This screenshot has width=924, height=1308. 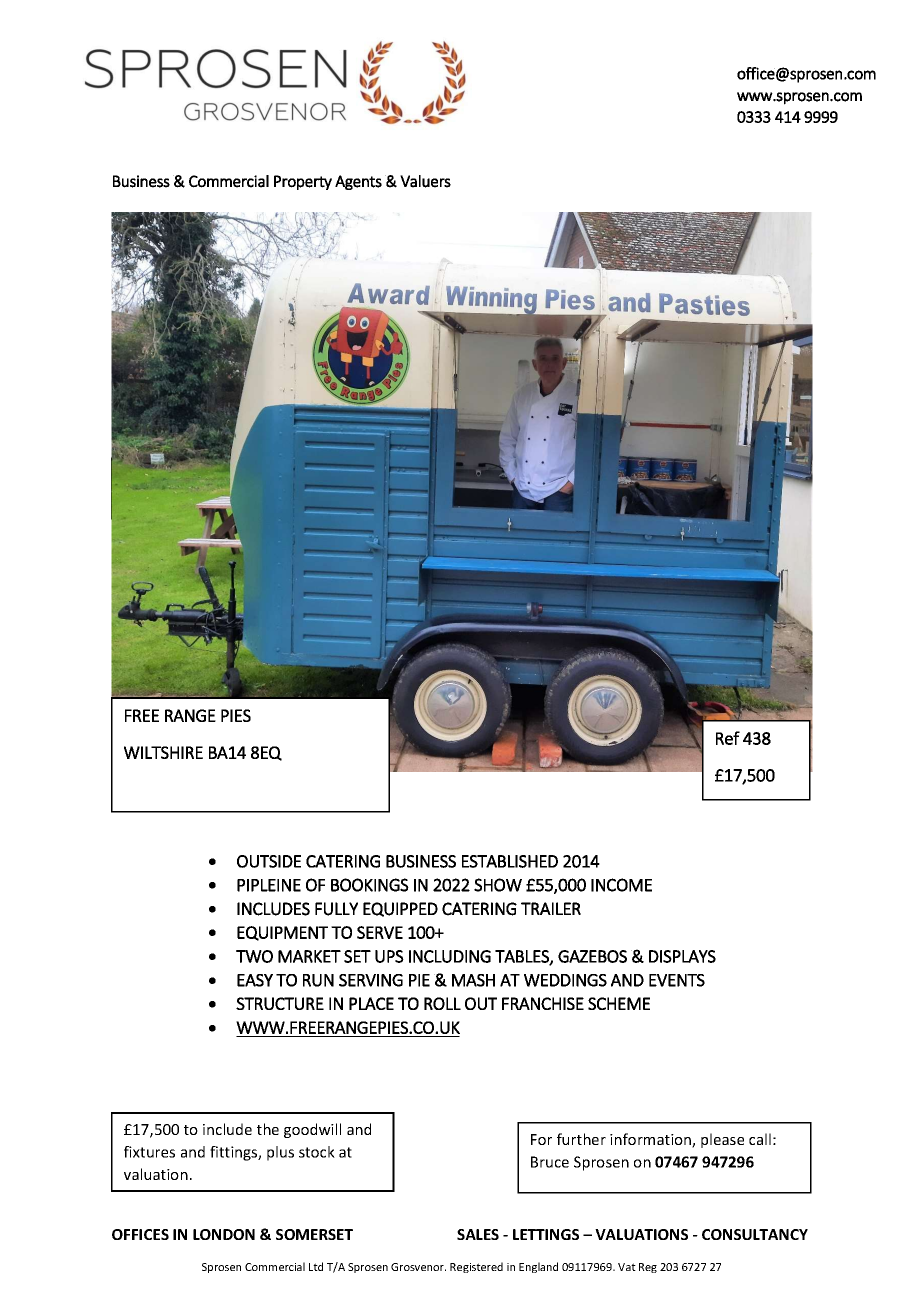 What do you see at coordinates (473, 980) in the screenshot?
I see `MASH` at bounding box center [473, 980].
